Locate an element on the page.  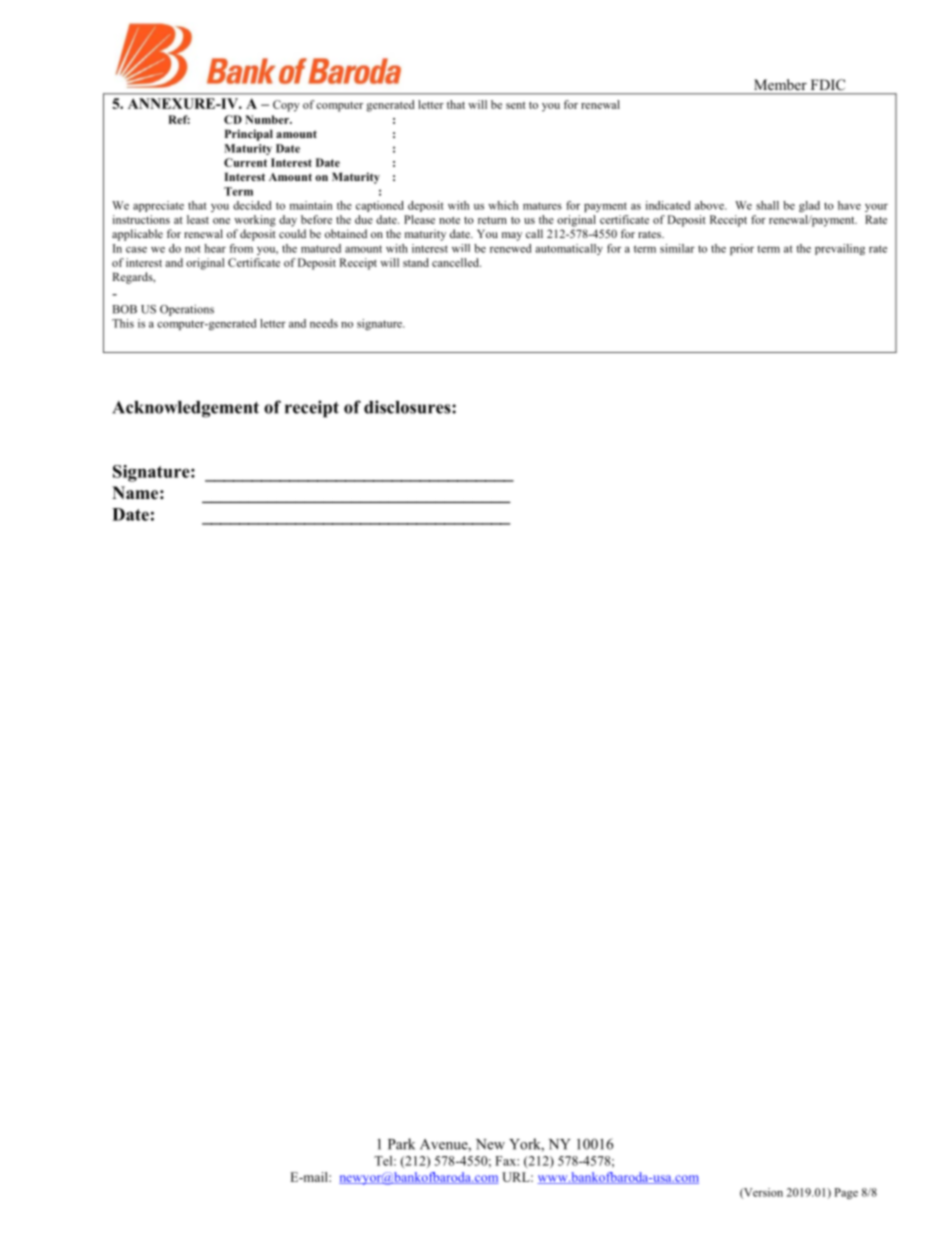
sent is located at coordinates (516, 105).
